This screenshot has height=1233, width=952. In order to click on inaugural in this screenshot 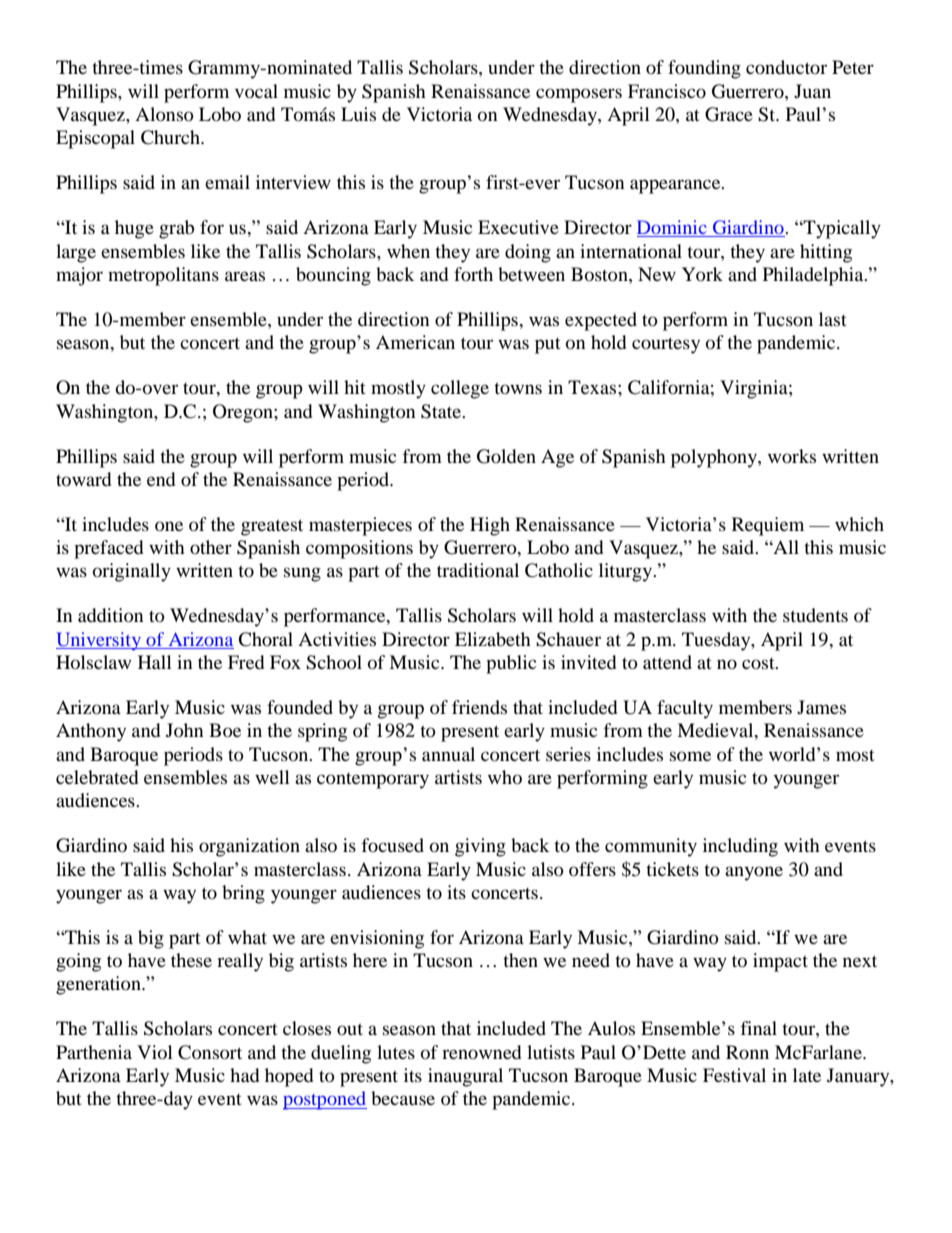, I will do `click(465, 1077)`.
